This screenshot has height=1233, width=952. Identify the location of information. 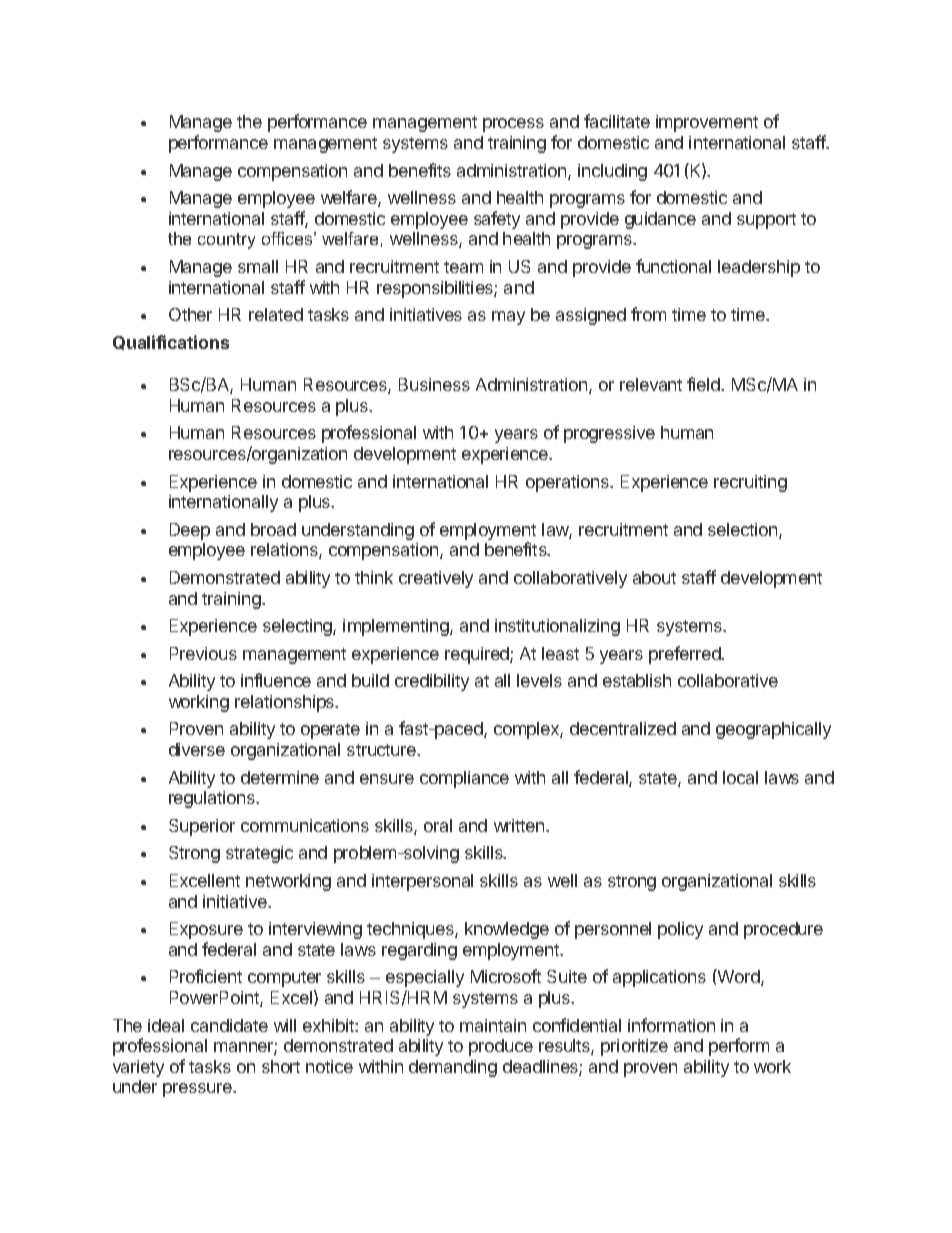
(671, 1025).
